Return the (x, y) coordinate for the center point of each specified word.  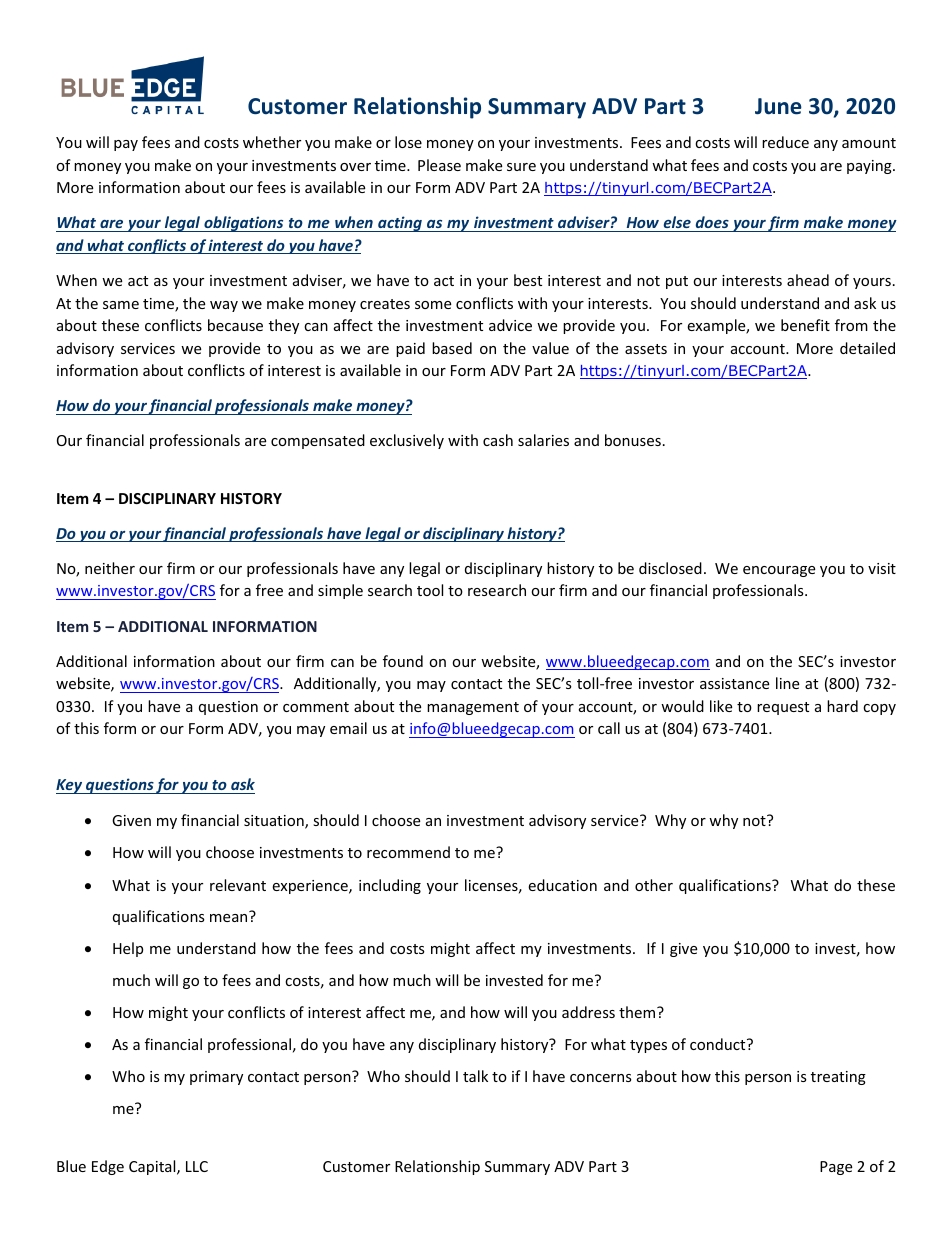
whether (272, 142)
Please (439, 165)
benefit (805, 325)
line (787, 683)
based (452, 348)
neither (110, 568)
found (403, 661)
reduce (785, 142)
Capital (153, 1167)
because (235, 325)
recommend (408, 852)
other (654, 885)
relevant (238, 885)
